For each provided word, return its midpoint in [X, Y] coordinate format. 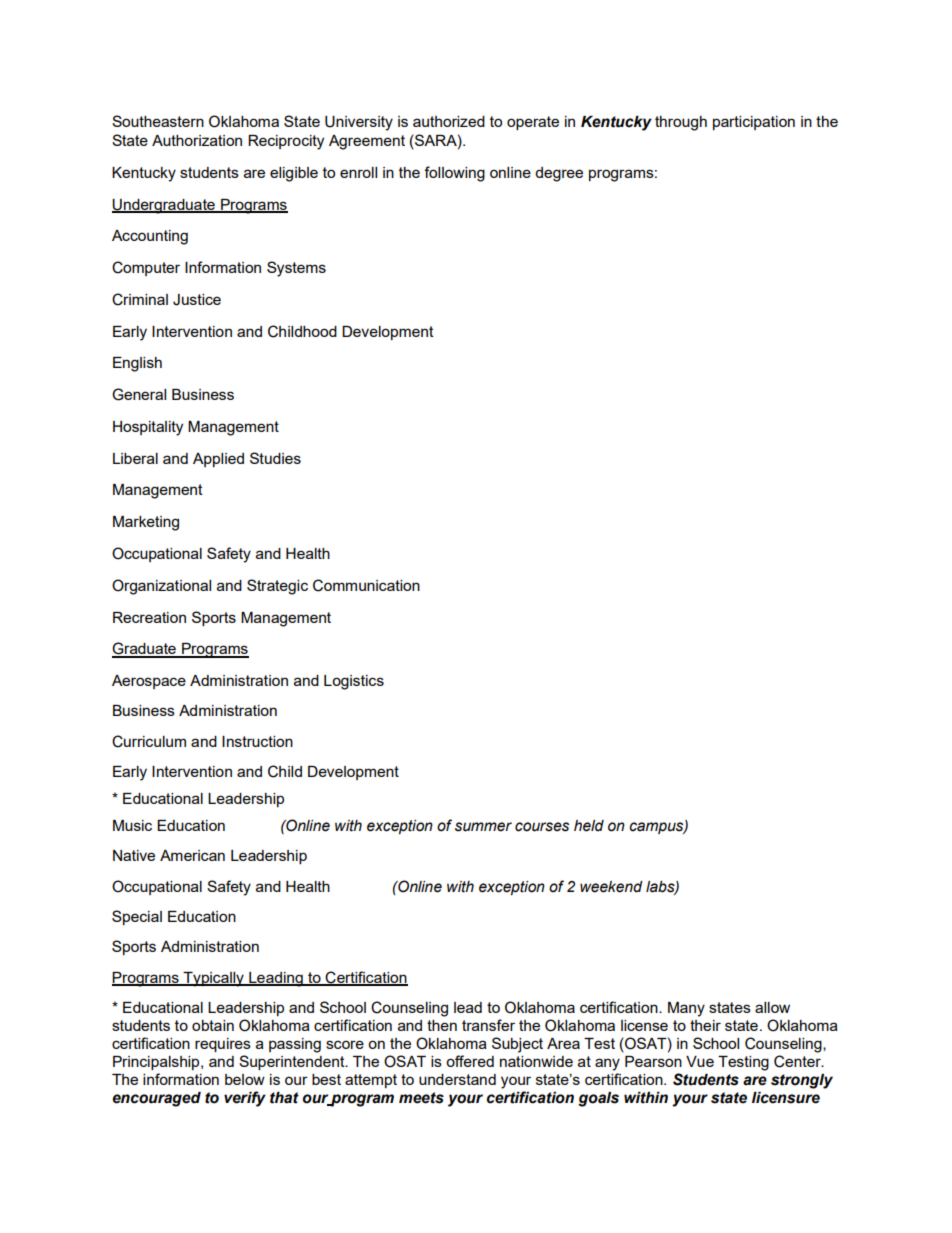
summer [483, 827]
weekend [611, 887]
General [139, 394]
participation [754, 123]
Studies [275, 458]
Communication [366, 585]
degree [559, 174]
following [454, 174]
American [192, 855]
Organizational [161, 587]
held [589, 826]
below [245, 1079]
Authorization [197, 140]
